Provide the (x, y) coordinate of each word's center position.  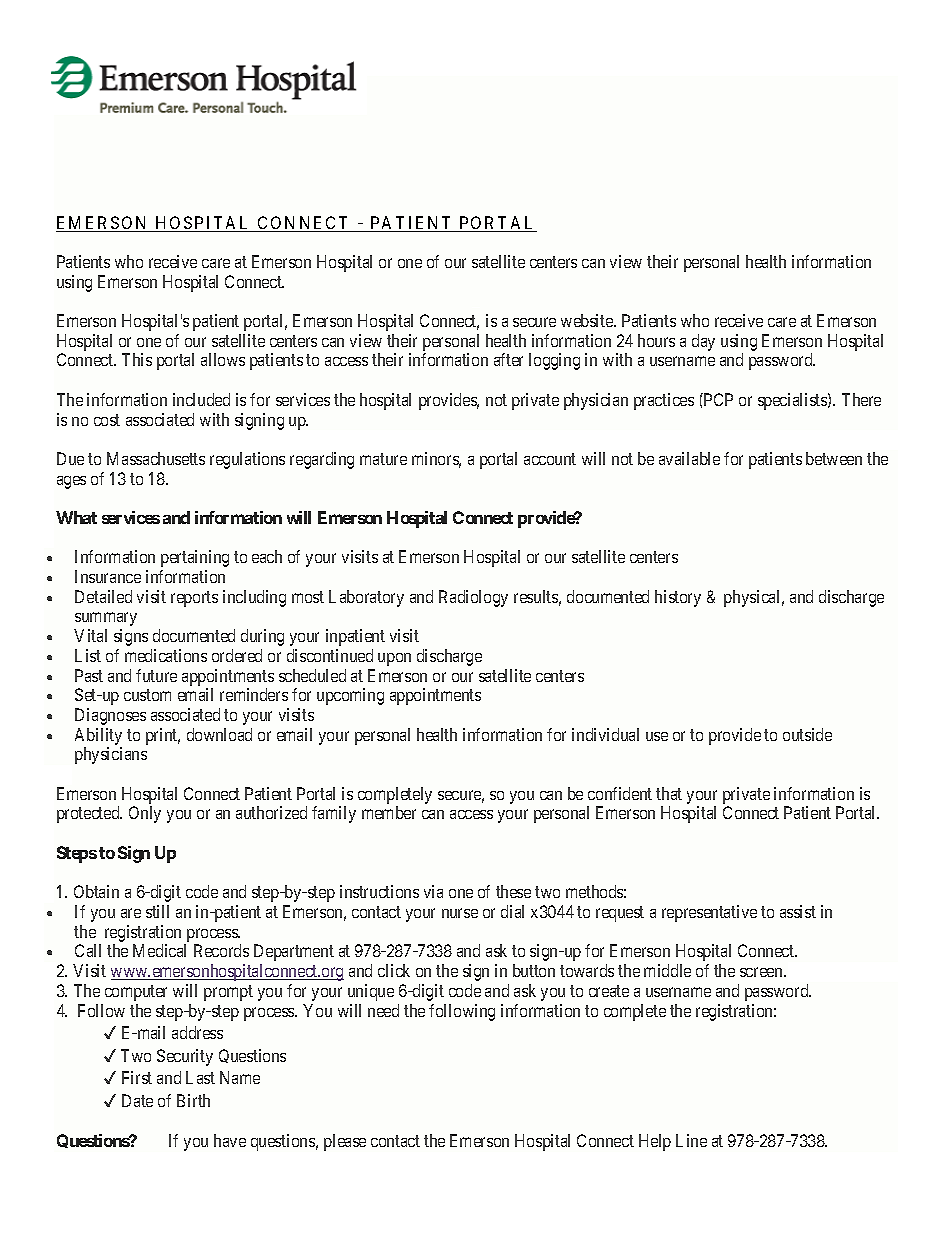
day (703, 342)
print (163, 736)
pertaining (195, 558)
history (678, 598)
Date (137, 1100)
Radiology (473, 598)
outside (807, 734)
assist (798, 911)
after (508, 359)
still (157, 911)
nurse (460, 913)
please (345, 1142)
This (137, 359)
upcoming (350, 696)
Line (691, 1140)
